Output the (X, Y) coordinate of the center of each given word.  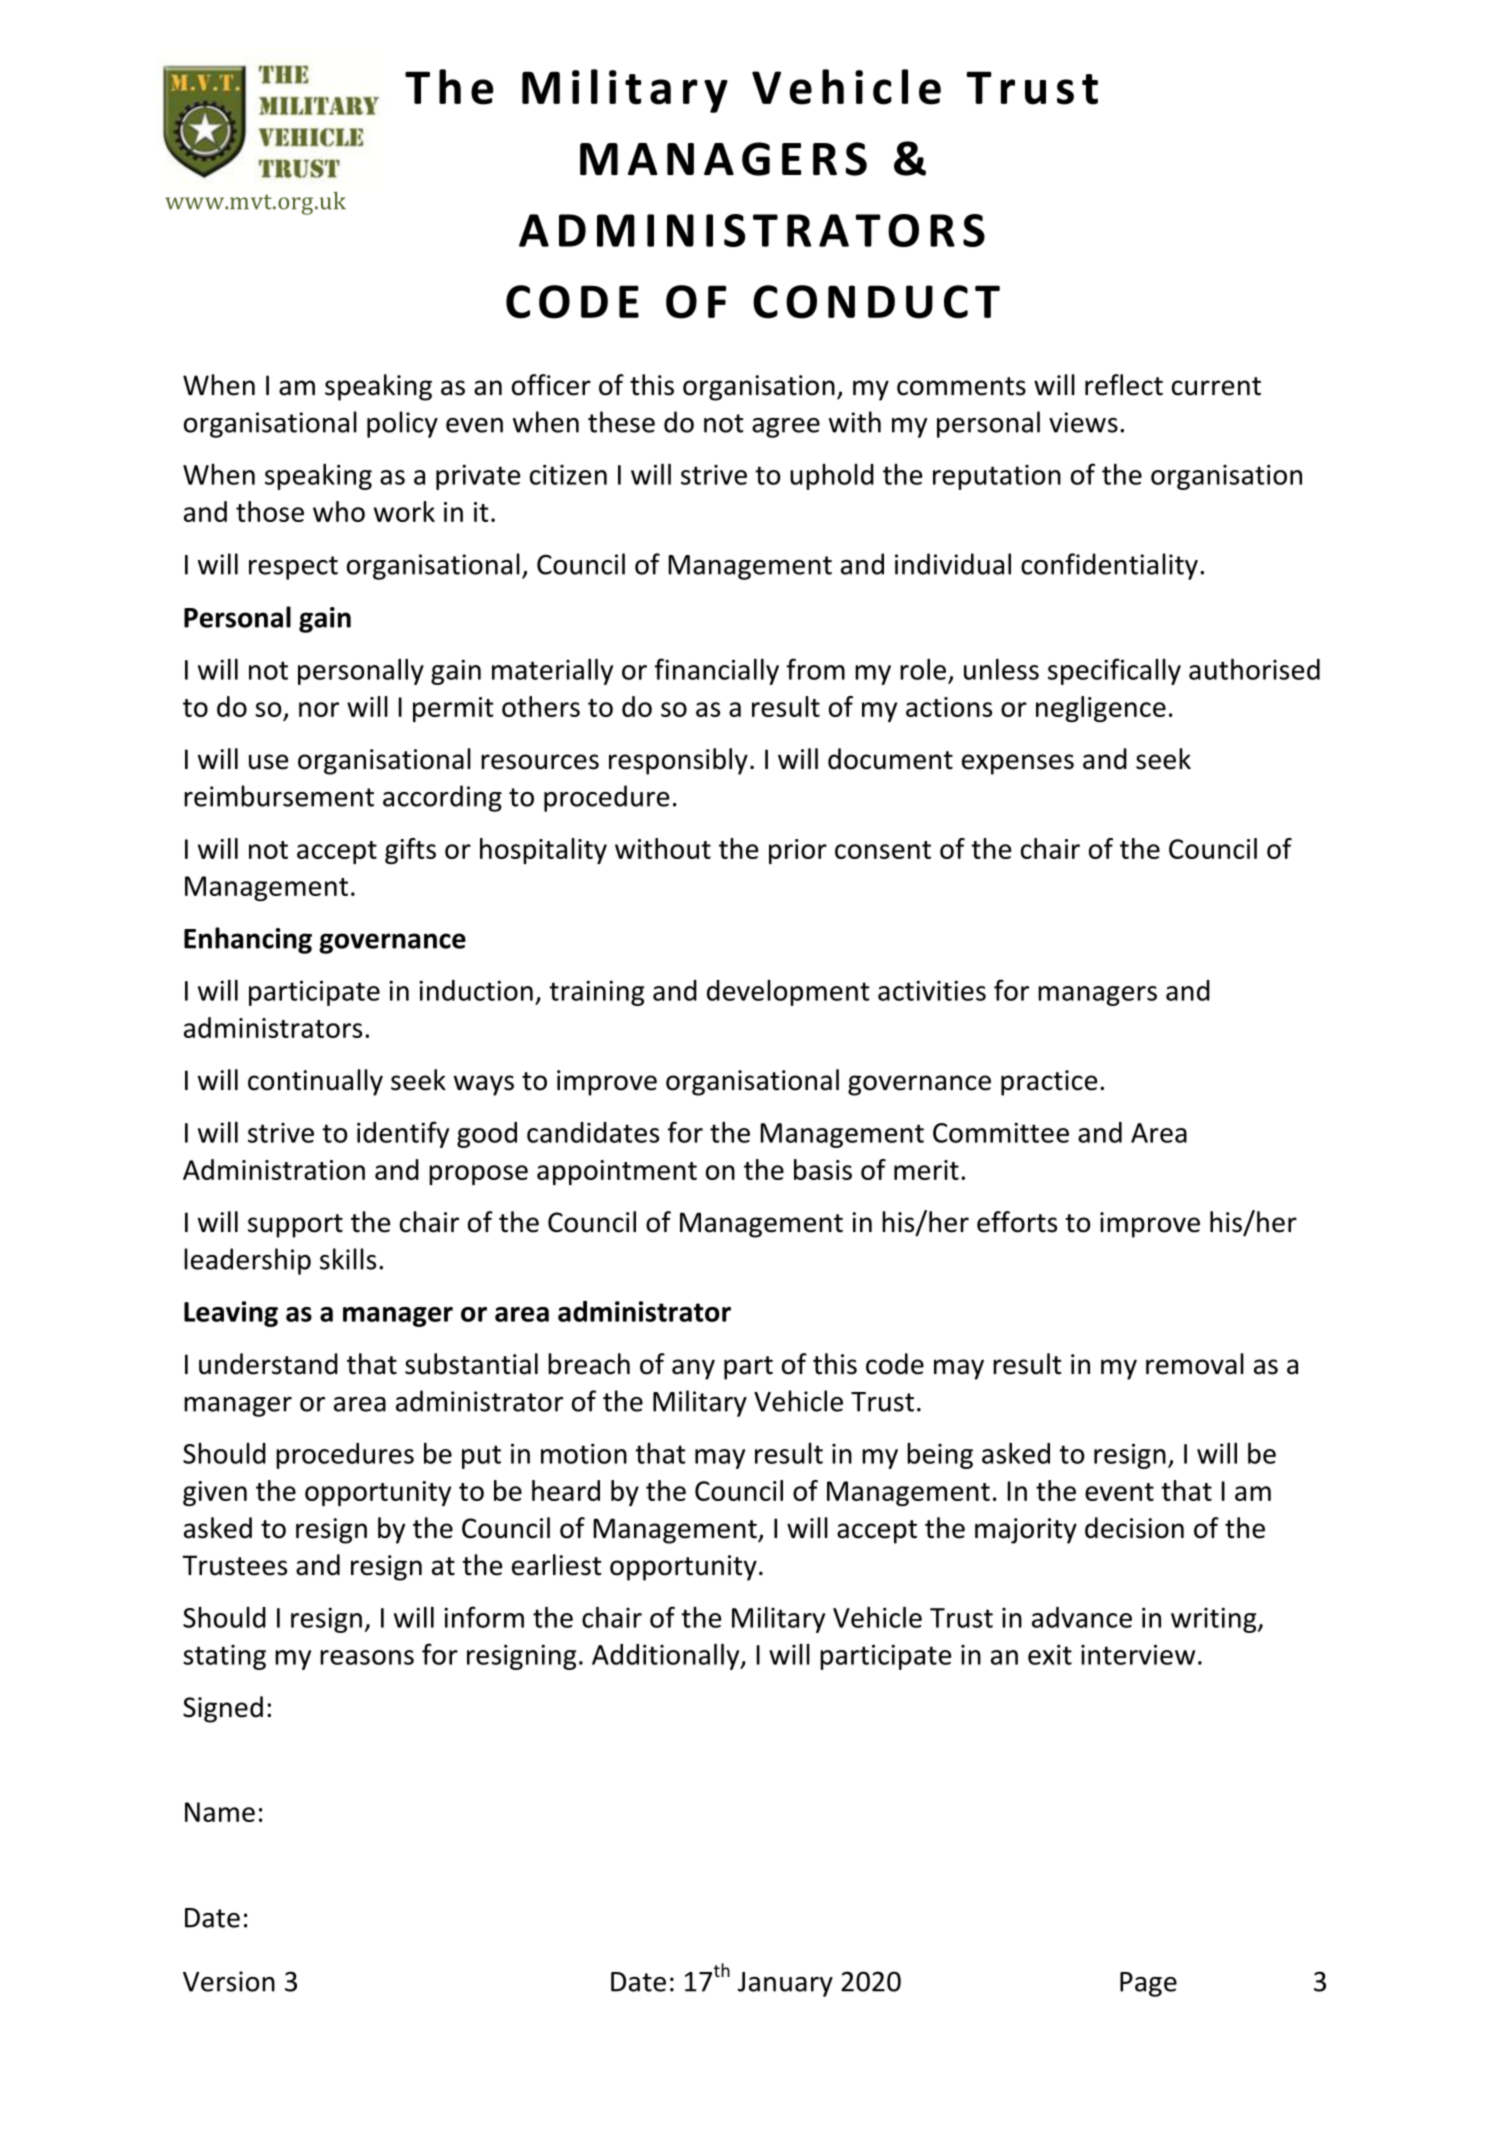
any (693, 1369)
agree (786, 428)
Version (229, 1981)
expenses (1018, 764)
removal (1195, 1364)
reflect (1124, 385)
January (785, 1984)
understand (268, 1364)
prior (798, 851)
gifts (410, 851)
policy (402, 424)
